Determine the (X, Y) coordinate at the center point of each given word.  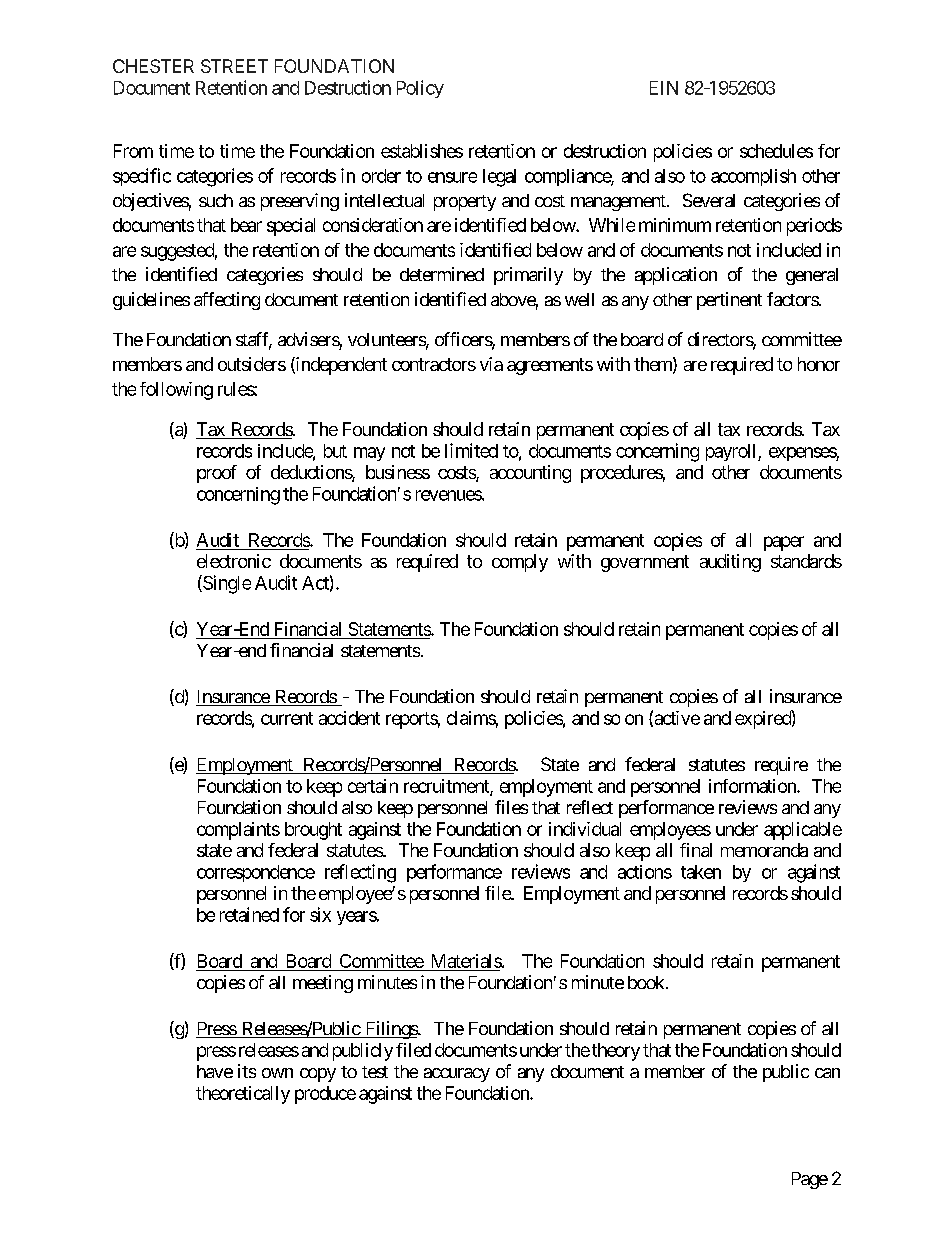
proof (217, 474)
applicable (803, 831)
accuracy (457, 1075)
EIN (664, 88)
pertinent (729, 301)
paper (784, 543)
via (491, 364)
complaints (238, 831)
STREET (234, 66)
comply (520, 563)
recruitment (447, 787)
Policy (420, 89)
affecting (227, 301)
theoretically (243, 1095)
